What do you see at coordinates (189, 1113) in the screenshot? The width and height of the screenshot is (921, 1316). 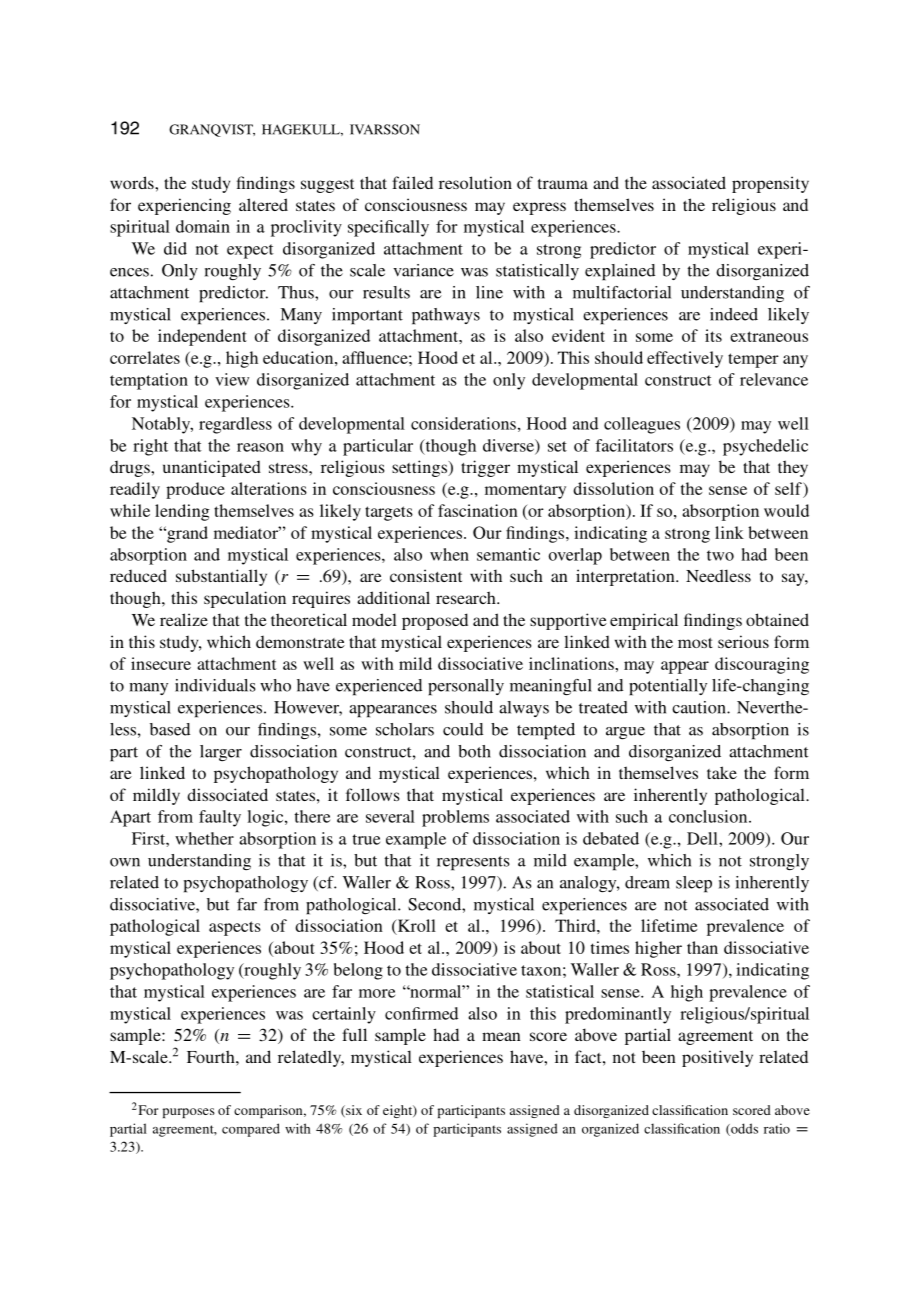 I see `purposes` at bounding box center [189, 1113].
